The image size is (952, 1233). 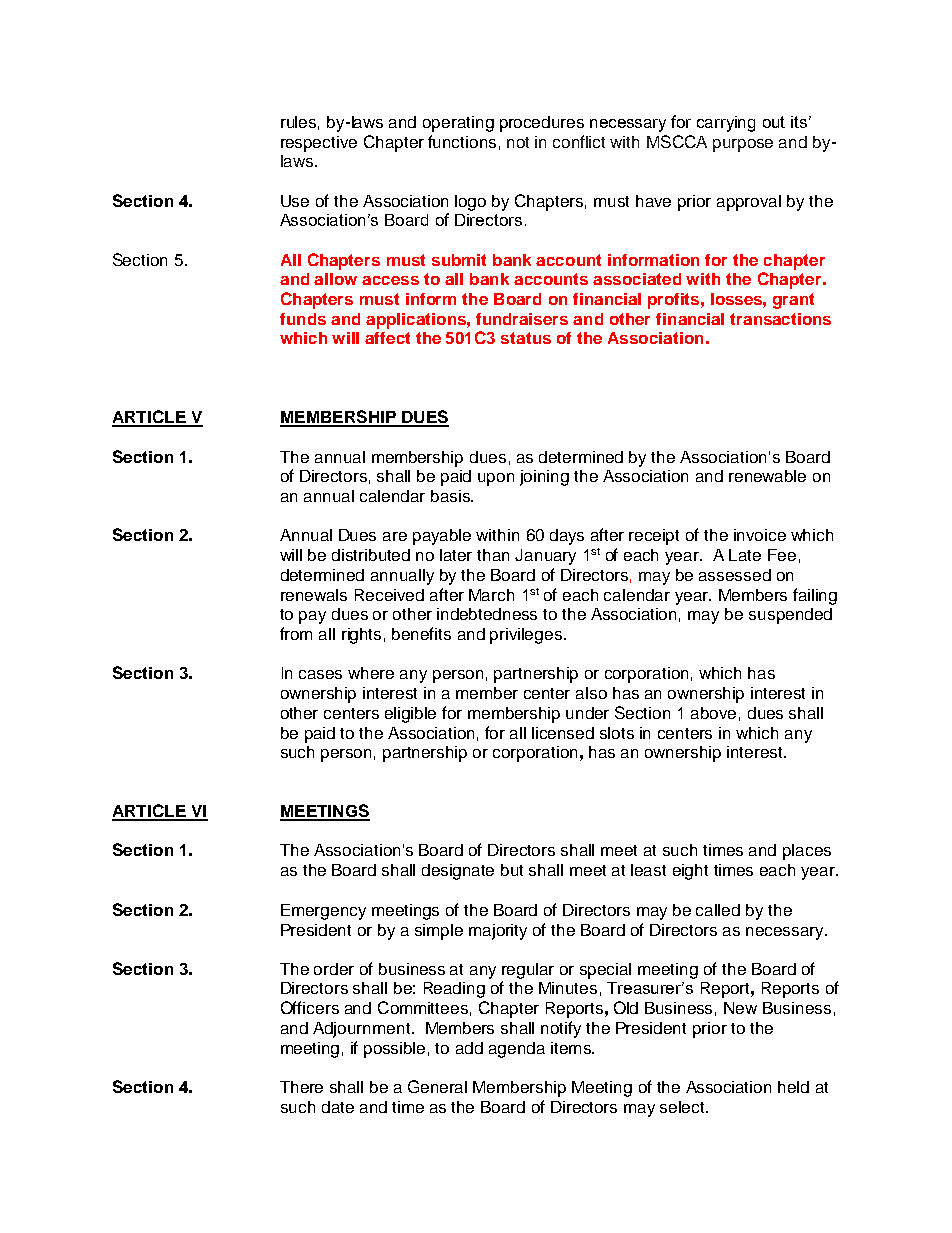 I want to click on respective, so click(x=319, y=144).
